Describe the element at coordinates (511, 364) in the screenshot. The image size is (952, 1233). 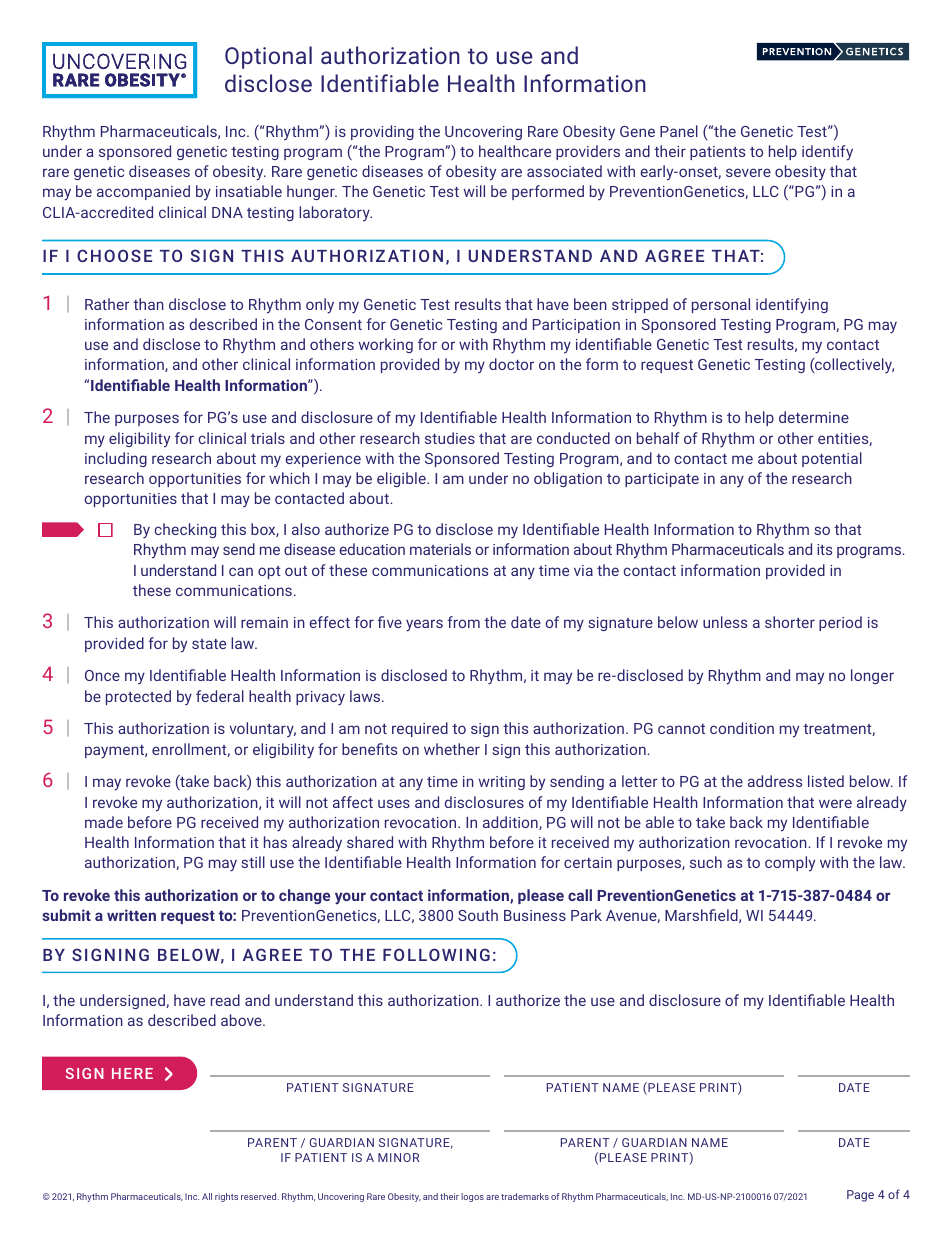
I see `doctor` at that location.
